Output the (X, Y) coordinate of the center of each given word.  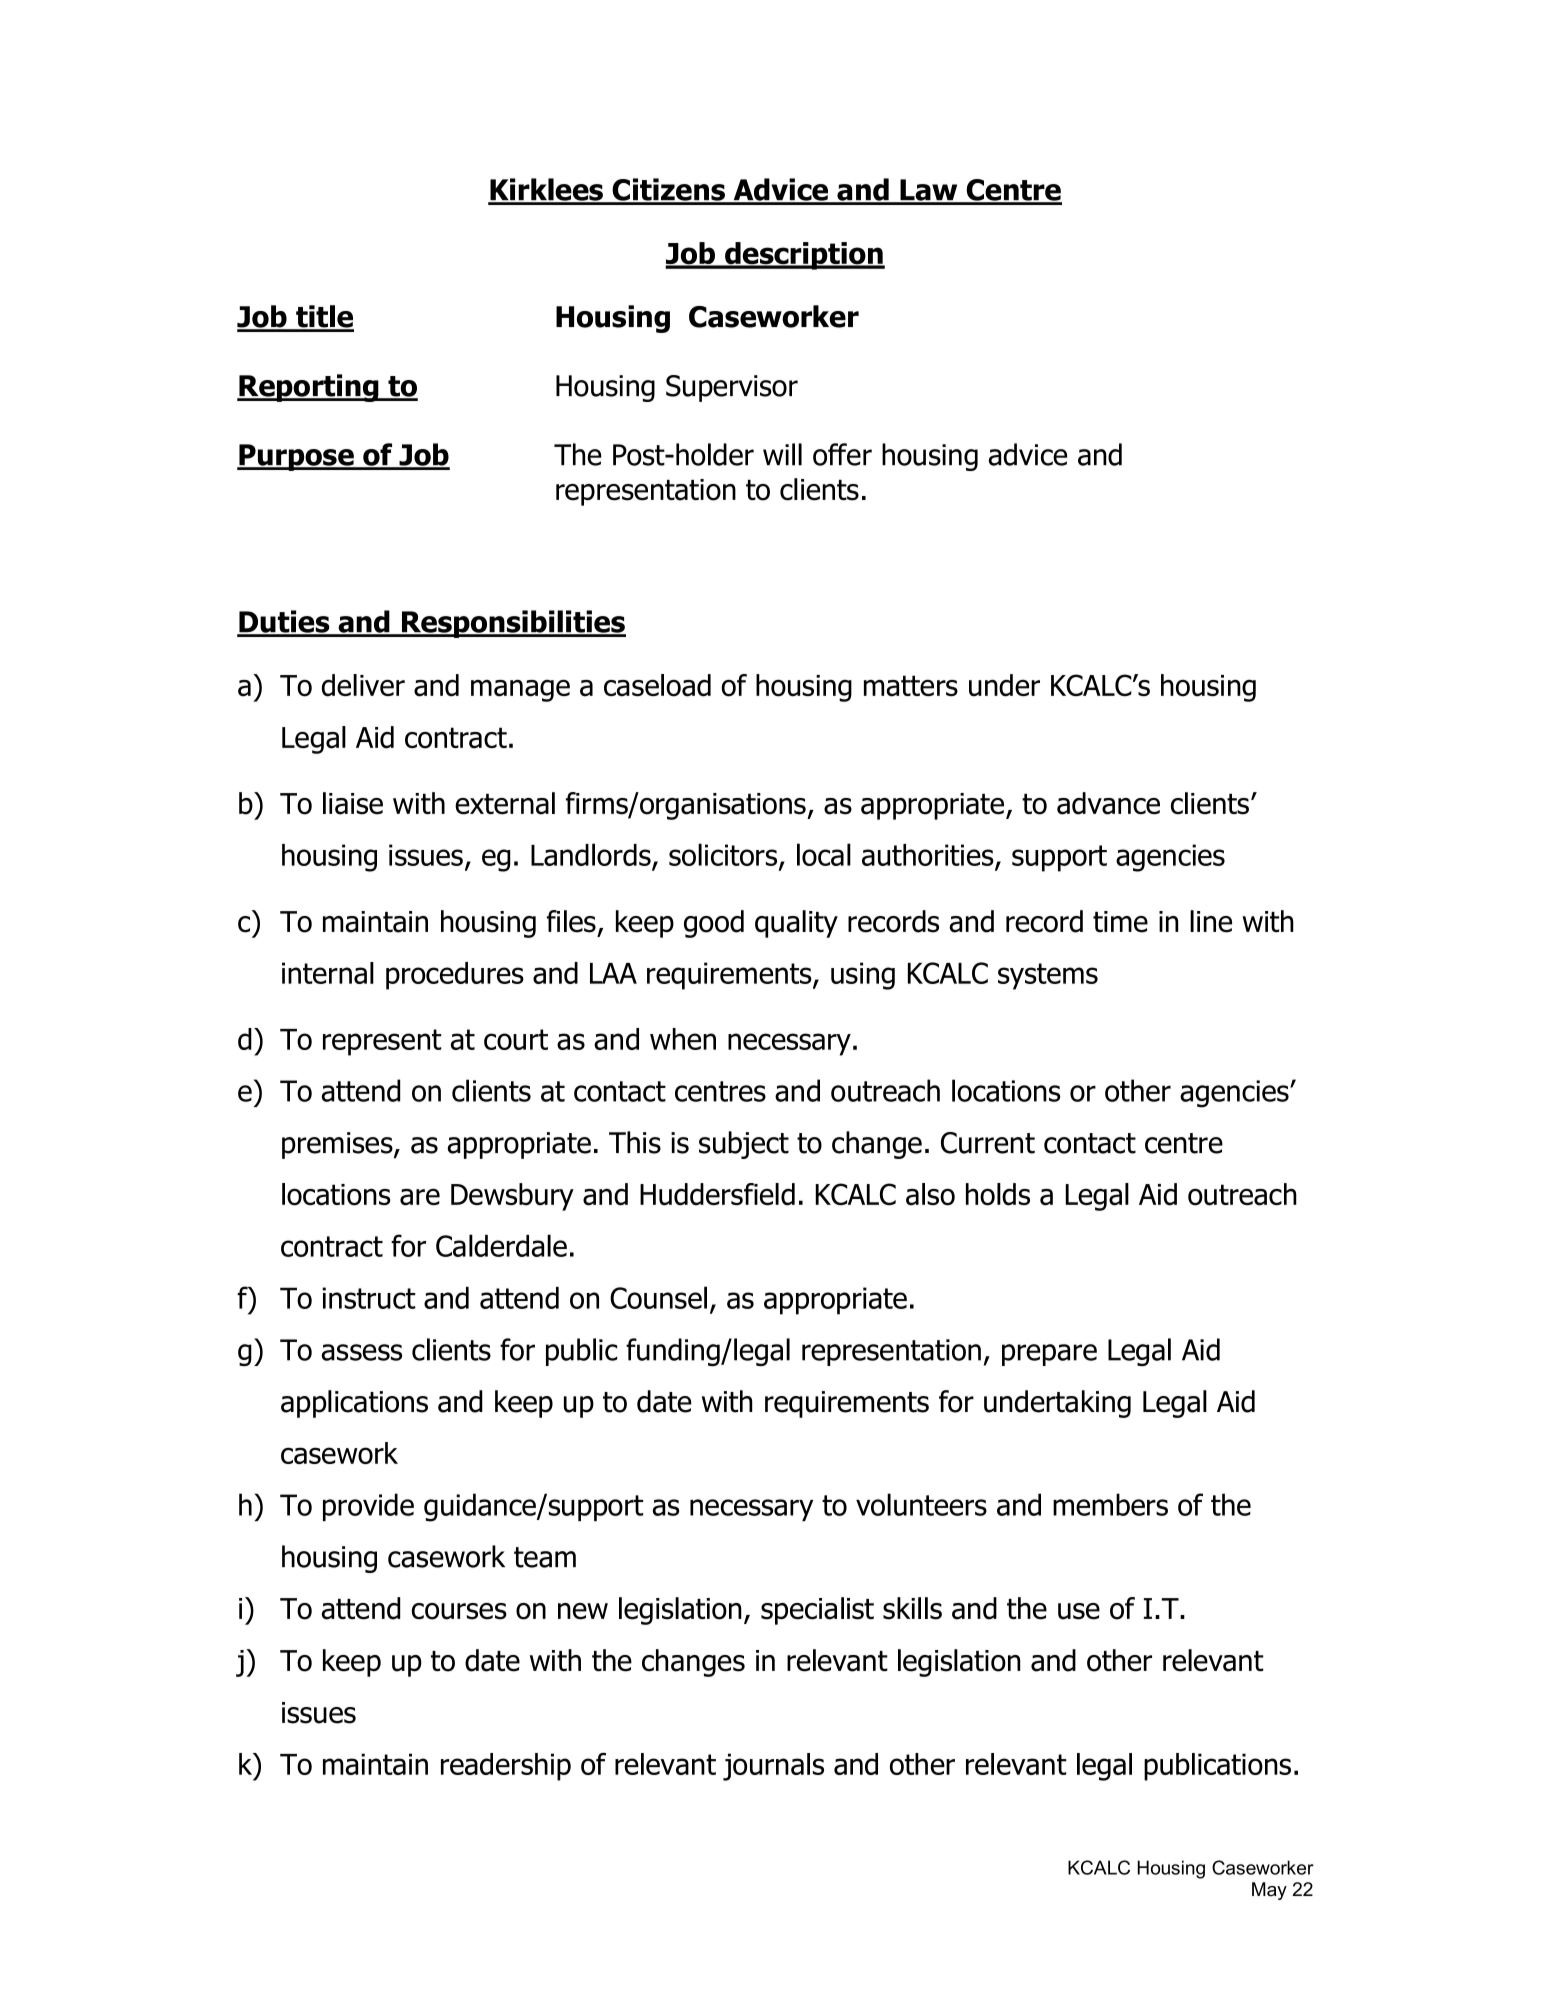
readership (506, 1767)
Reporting (309, 388)
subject (744, 1145)
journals (773, 1767)
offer (842, 454)
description (804, 256)
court (516, 1039)
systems (1048, 976)
